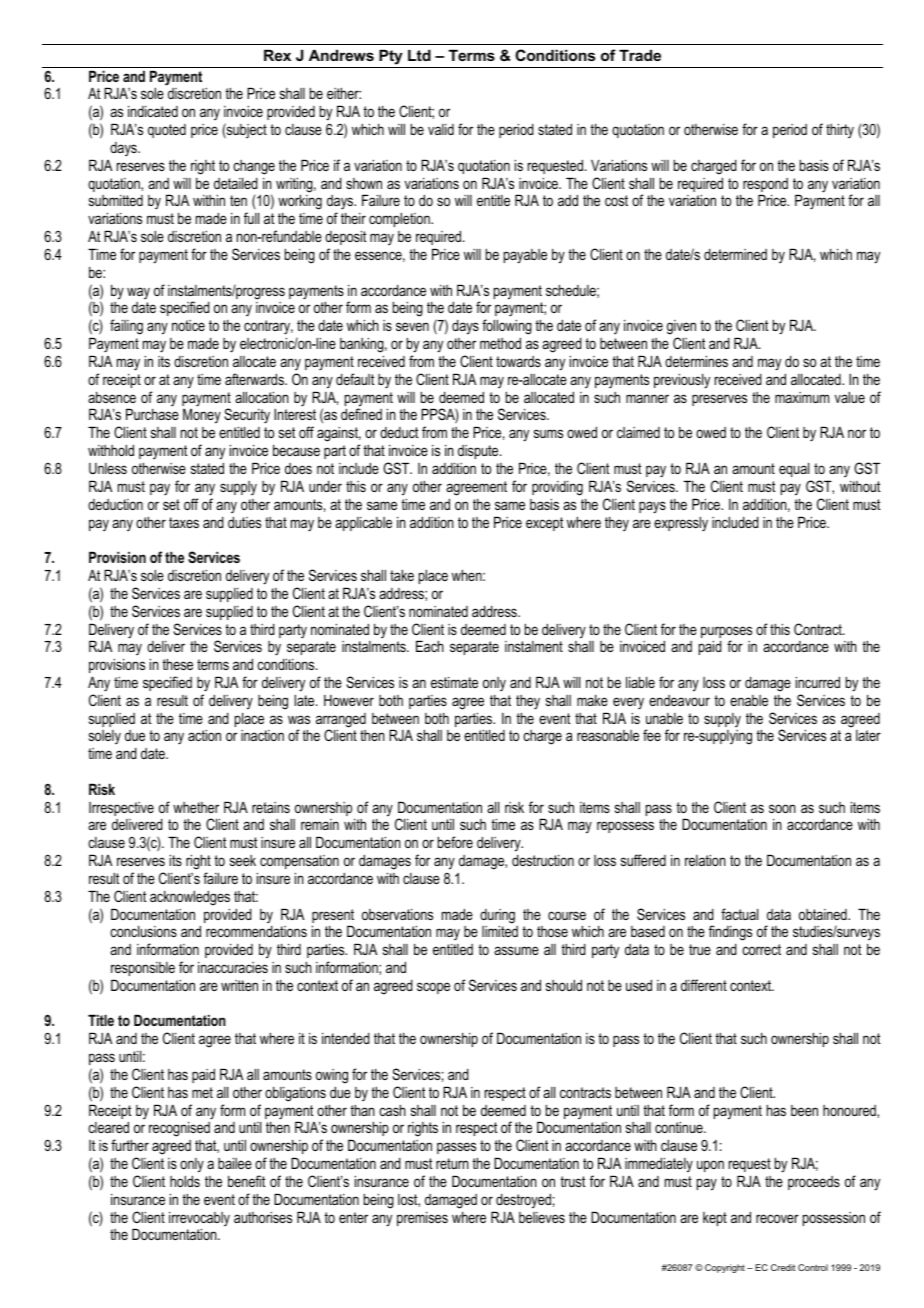 This page has height=1308, width=924. What do you see at coordinates (840, 130) in the page?
I see `thirty` at bounding box center [840, 130].
